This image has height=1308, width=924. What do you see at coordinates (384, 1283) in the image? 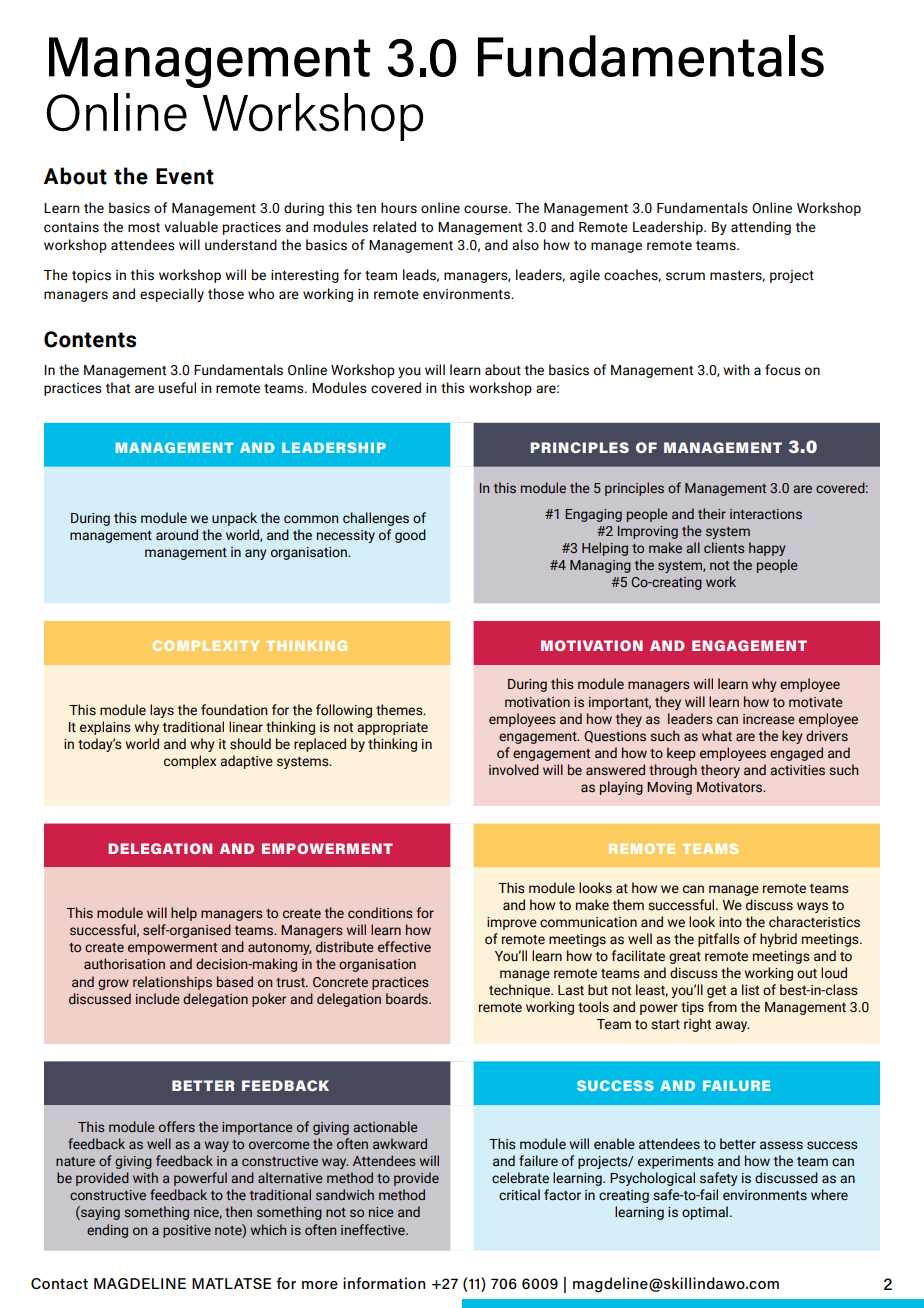
I see `information` at bounding box center [384, 1283].
